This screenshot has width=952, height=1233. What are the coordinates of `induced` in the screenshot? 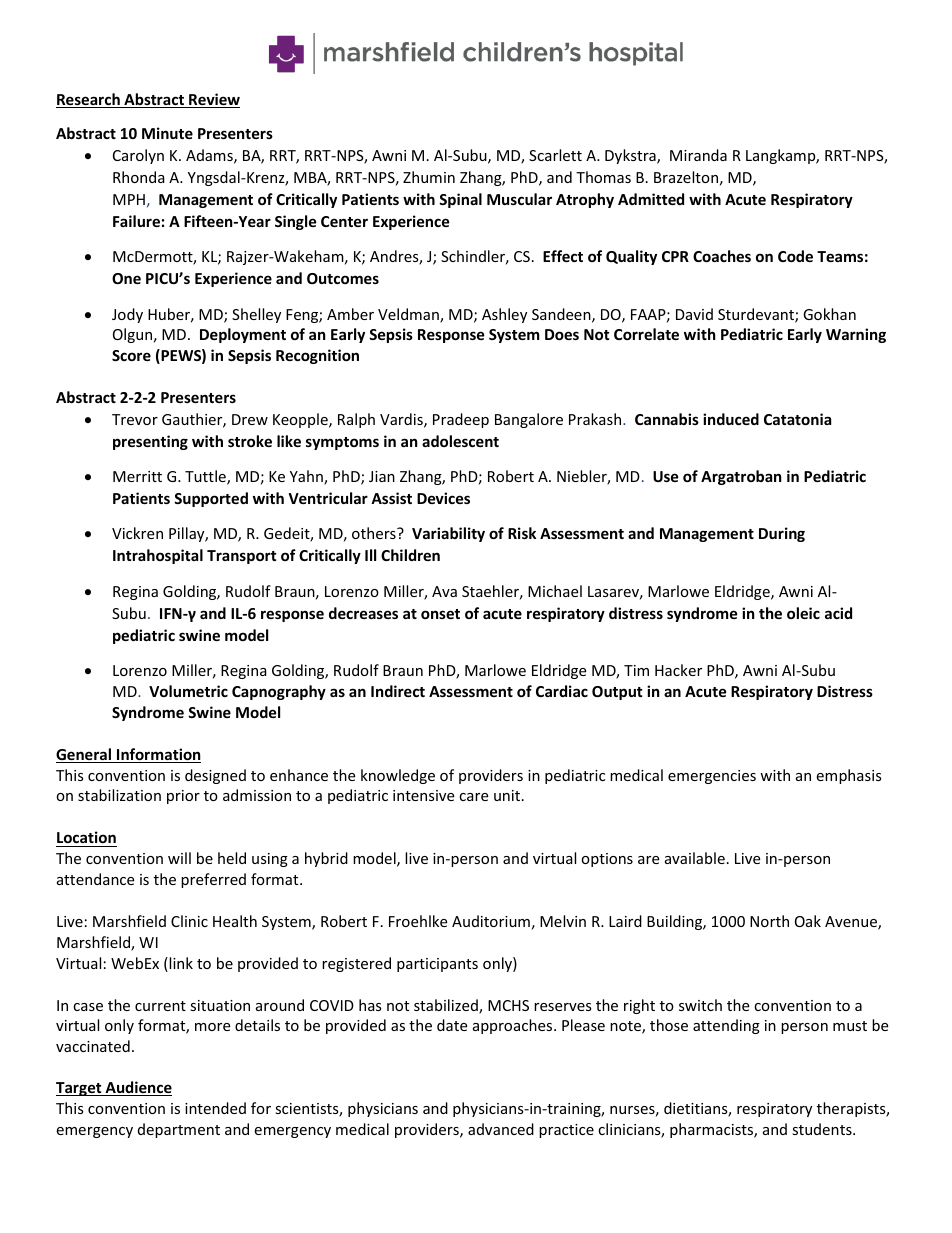 It's located at (731, 419).
